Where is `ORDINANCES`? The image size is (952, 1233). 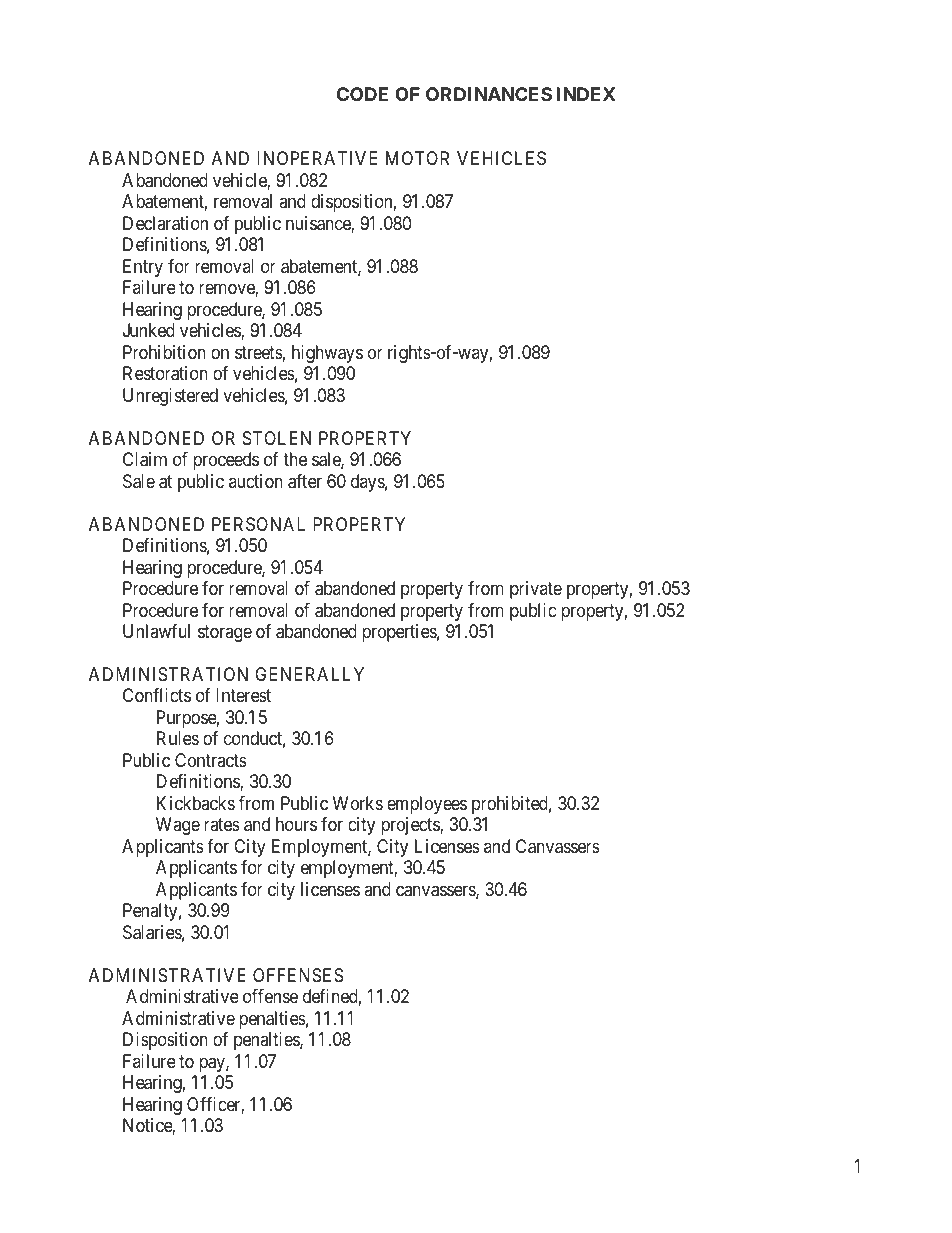
ORDINANCES is located at coordinates (489, 94).
